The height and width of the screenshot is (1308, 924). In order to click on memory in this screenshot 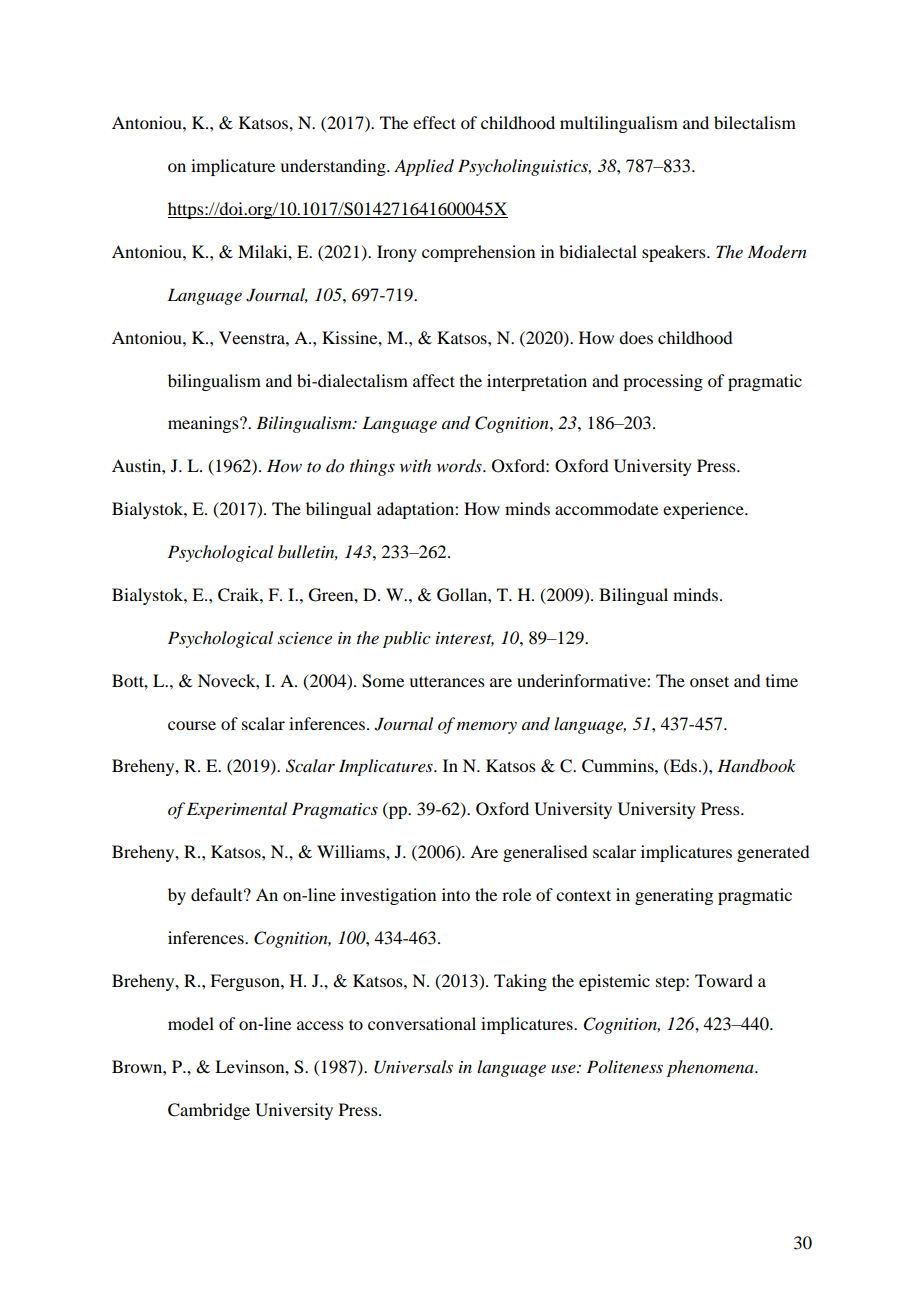, I will do `click(487, 728)`.
